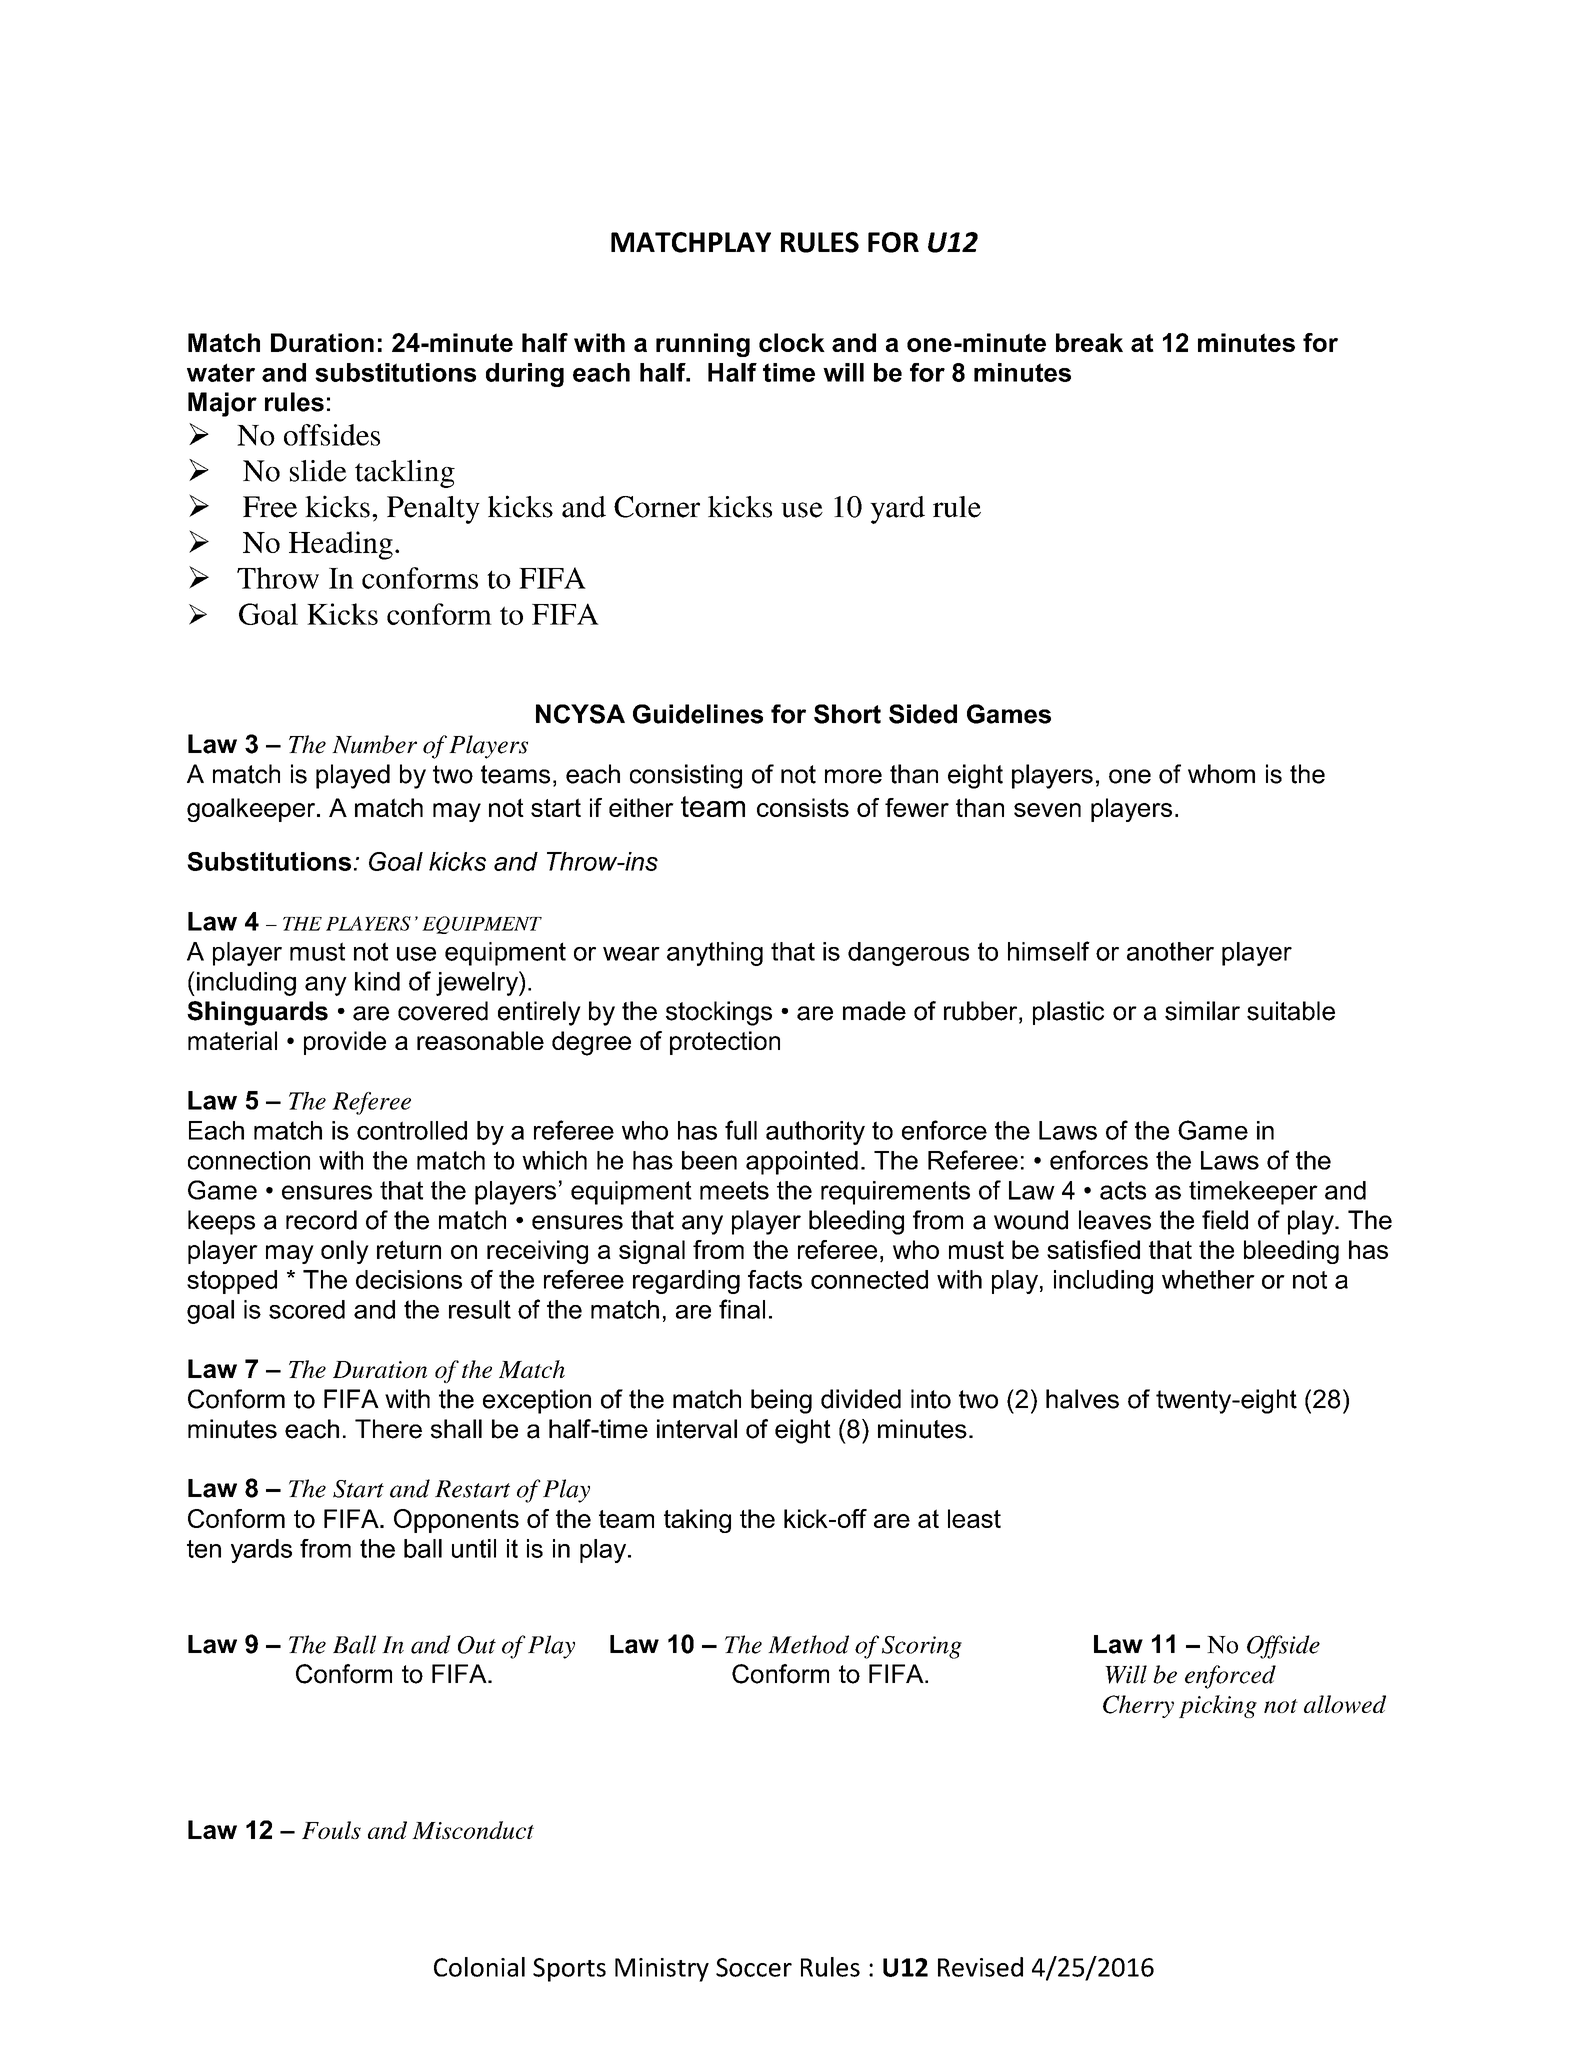 The width and height of the screenshot is (1587, 2054). I want to click on Out, so click(477, 1645).
